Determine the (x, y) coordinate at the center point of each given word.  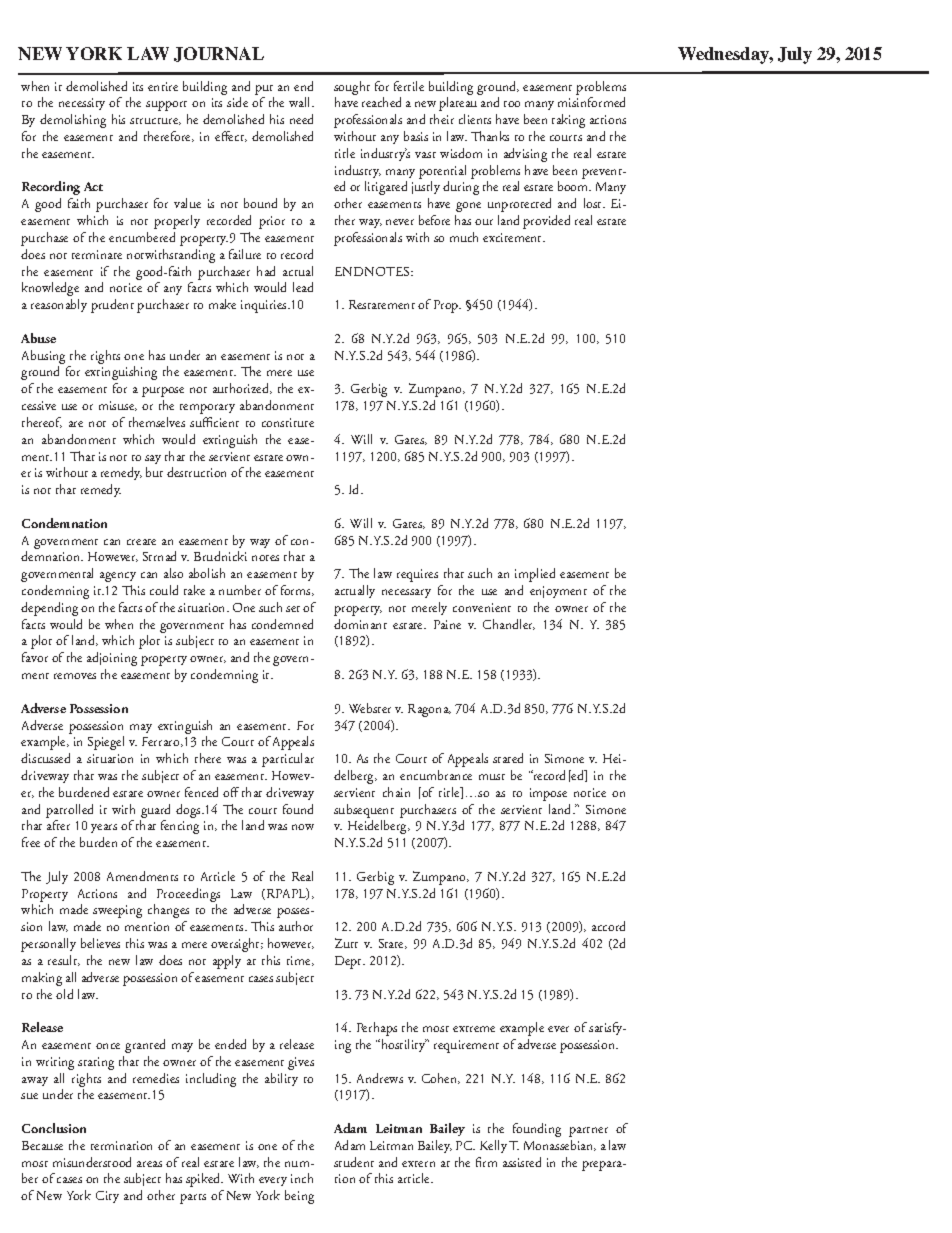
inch (302, 1178)
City (107, 1197)
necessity (82, 104)
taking (568, 121)
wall (301, 102)
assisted (522, 1162)
